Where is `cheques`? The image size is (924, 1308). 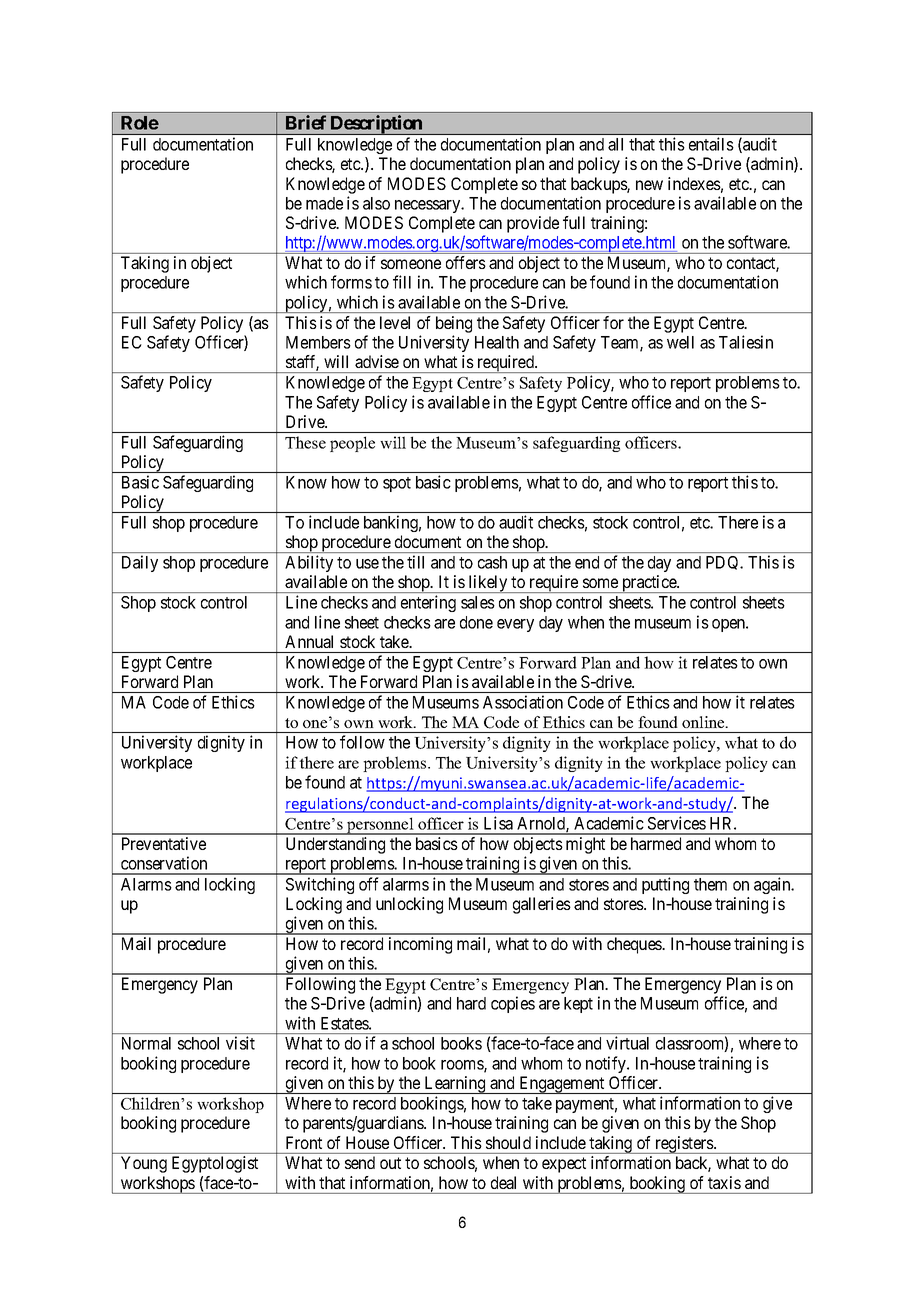 cheques is located at coordinates (635, 945).
